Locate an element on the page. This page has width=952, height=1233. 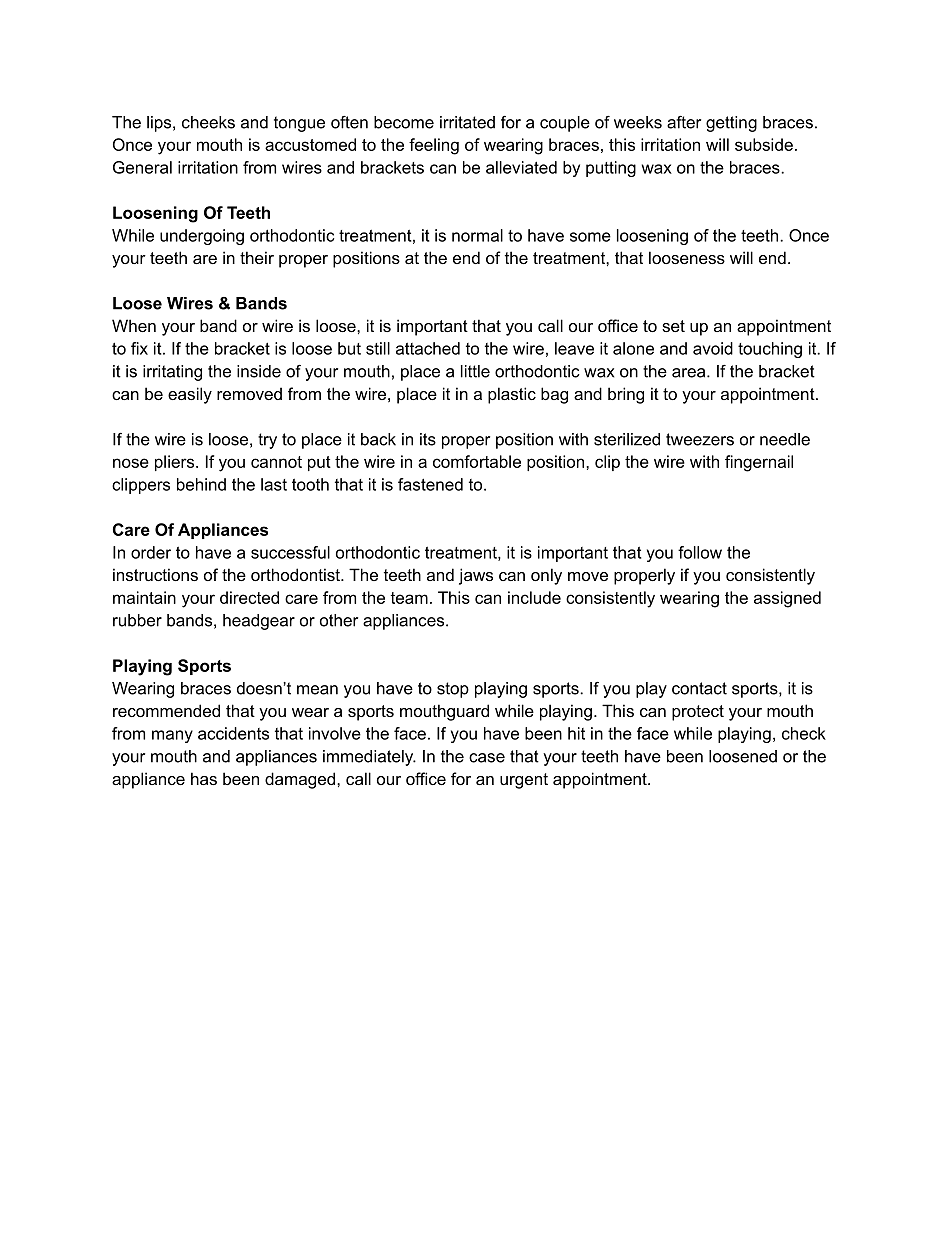
follow is located at coordinates (700, 552).
